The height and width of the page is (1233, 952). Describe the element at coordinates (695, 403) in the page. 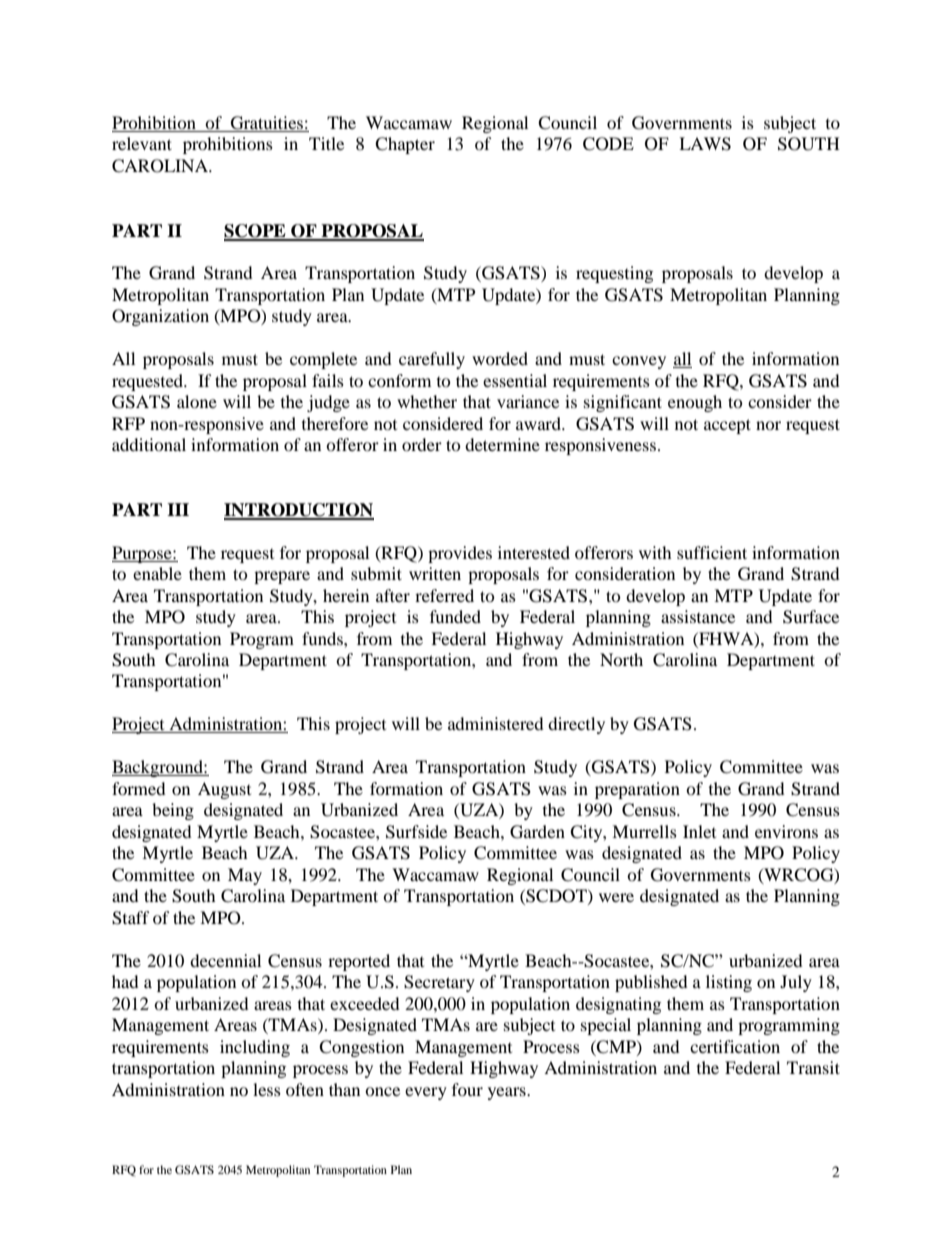

I see `enough` at that location.
